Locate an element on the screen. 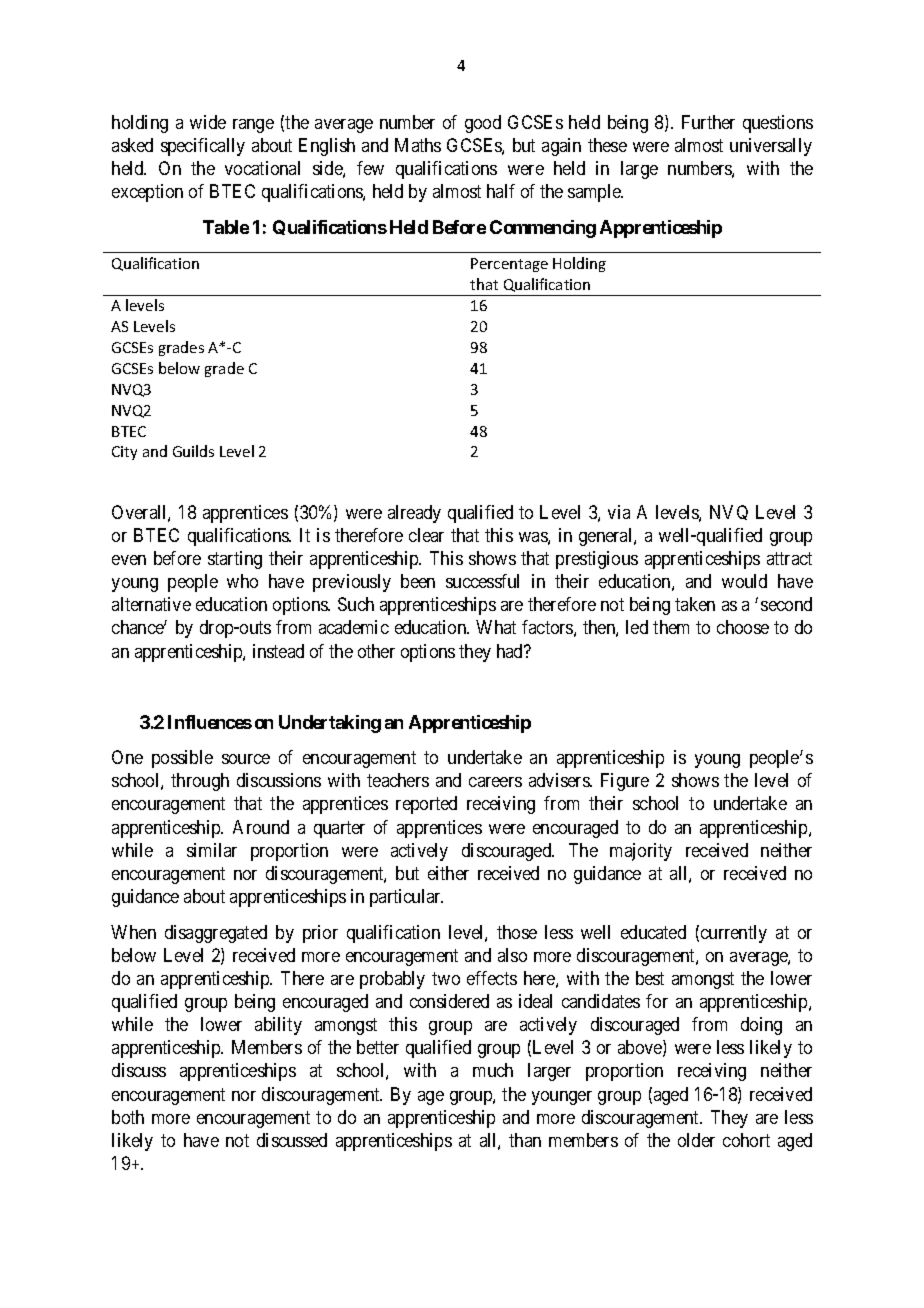 The image size is (924, 1308). alternative is located at coordinates (151, 604).
